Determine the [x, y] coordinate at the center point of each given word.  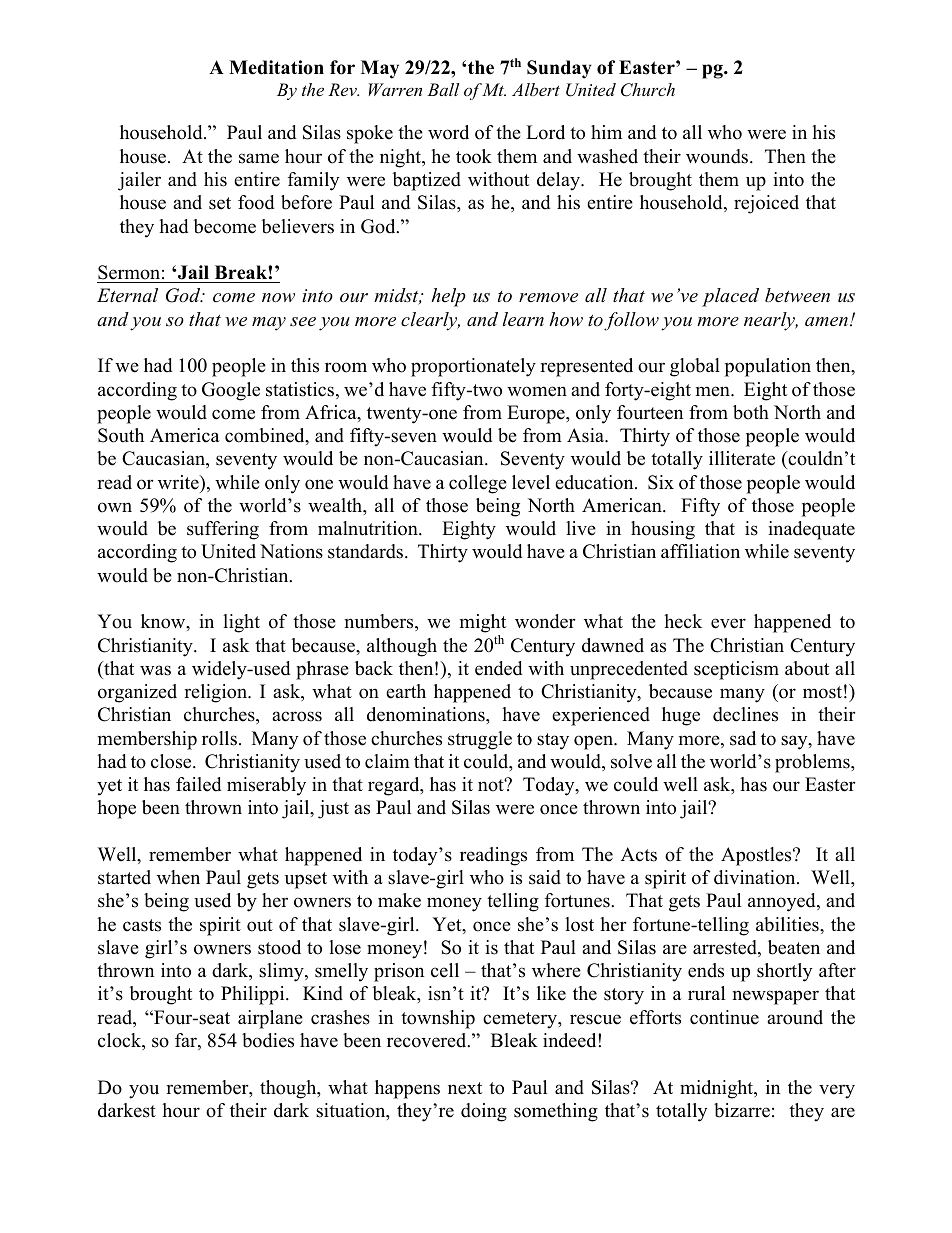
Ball [443, 89]
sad [743, 738]
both [751, 412]
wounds [717, 156]
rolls [219, 738]
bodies [268, 1040]
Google [231, 391]
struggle [480, 740]
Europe [537, 414]
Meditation [276, 67]
